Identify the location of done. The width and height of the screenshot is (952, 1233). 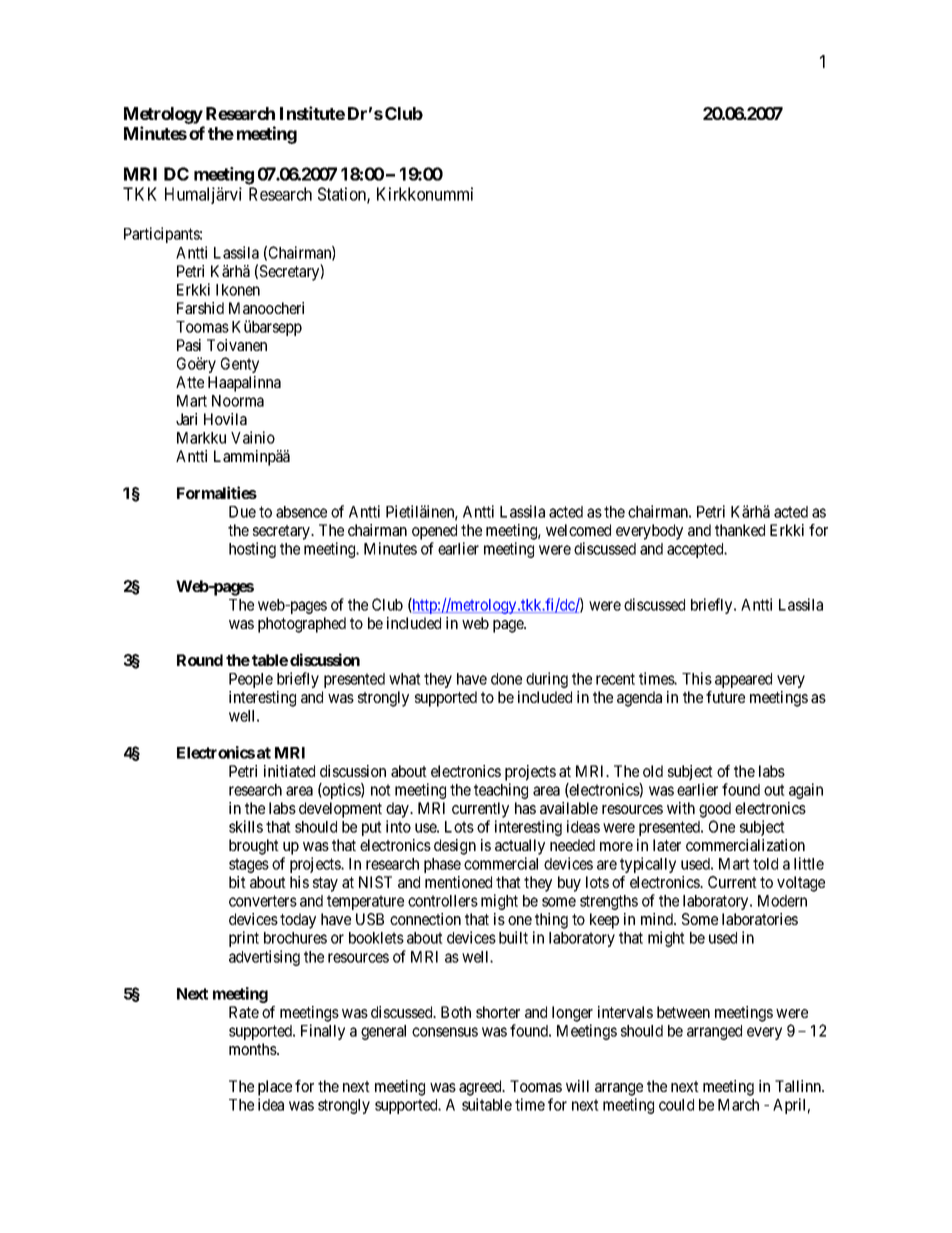
(506, 679).
